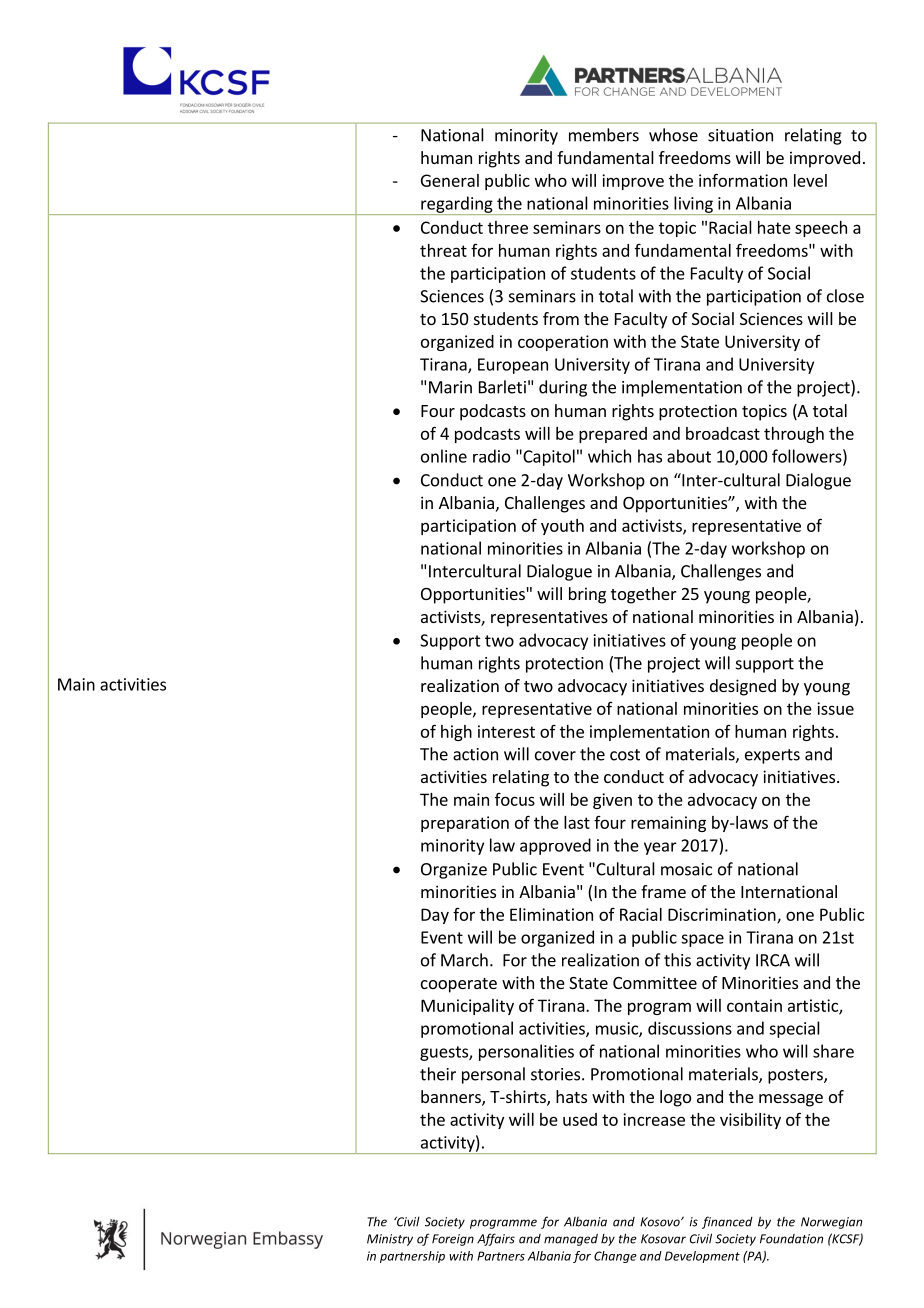 The width and height of the image is (924, 1308). Describe the element at coordinates (754, 1005) in the image. I see `contain` at that location.
